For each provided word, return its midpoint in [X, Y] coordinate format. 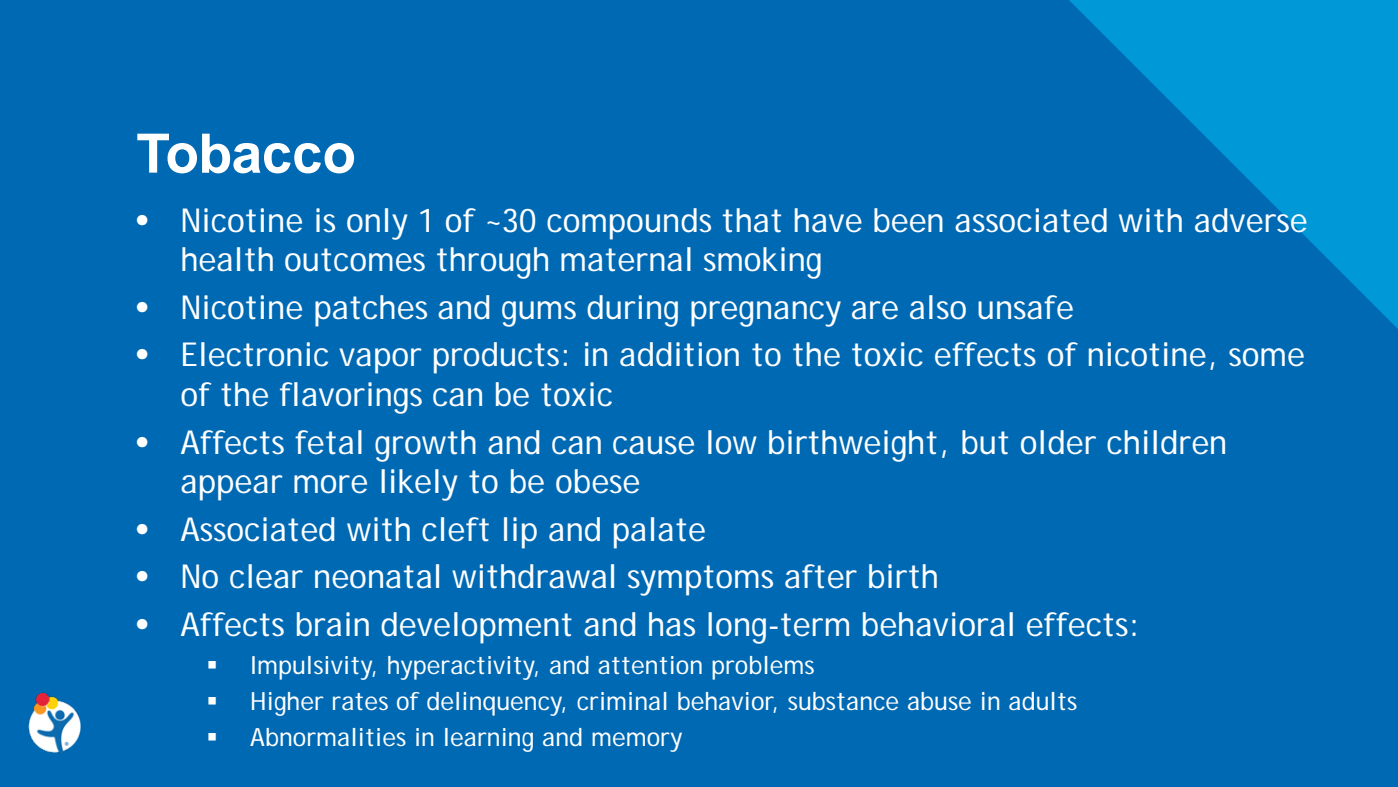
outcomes [355, 260]
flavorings [351, 398]
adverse [1251, 220]
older [1058, 442]
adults [1043, 701]
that [752, 220]
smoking [762, 263]
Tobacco [245, 153]
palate [659, 533]
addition [679, 354]
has [672, 624]
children [1166, 442]
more [330, 484]
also [938, 307]
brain [333, 624]
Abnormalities [328, 737]
